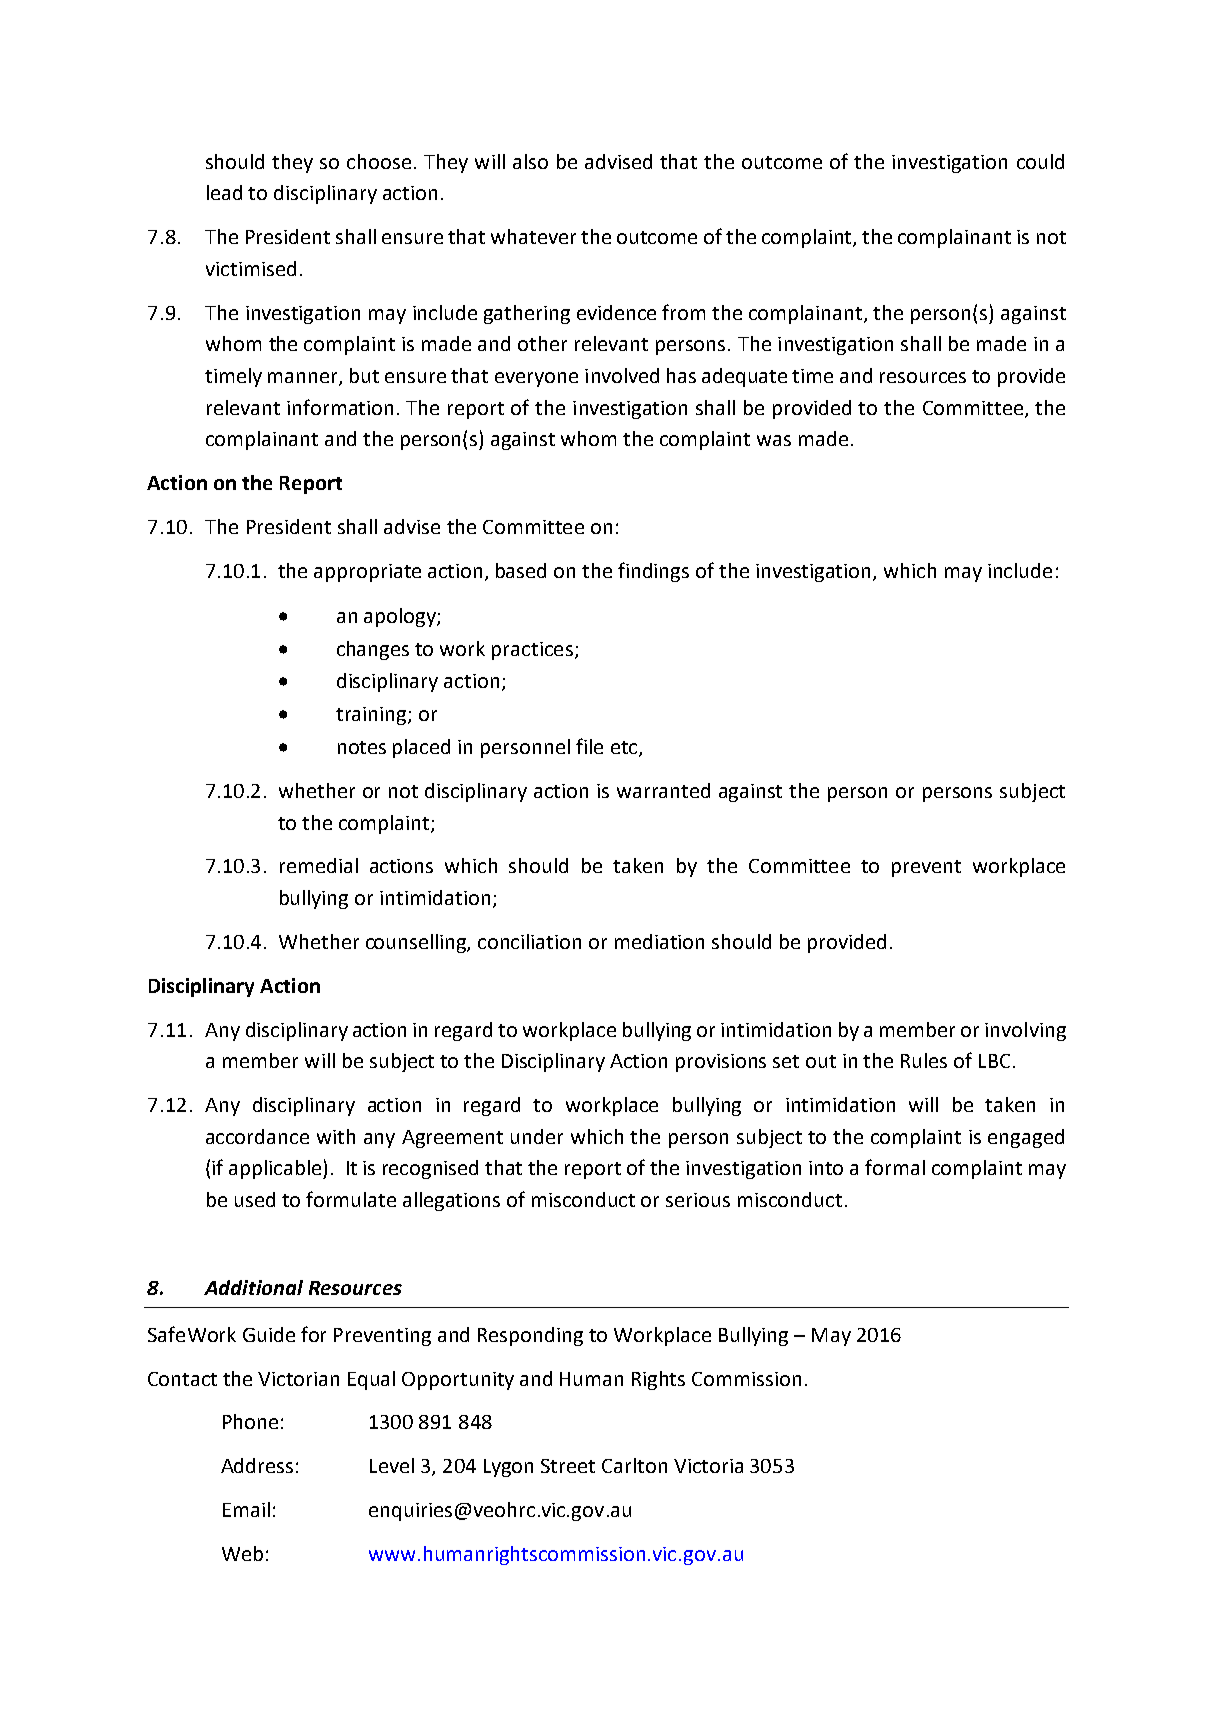 This image has width=1218, height=1723. I want to click on lead, so click(224, 192).
